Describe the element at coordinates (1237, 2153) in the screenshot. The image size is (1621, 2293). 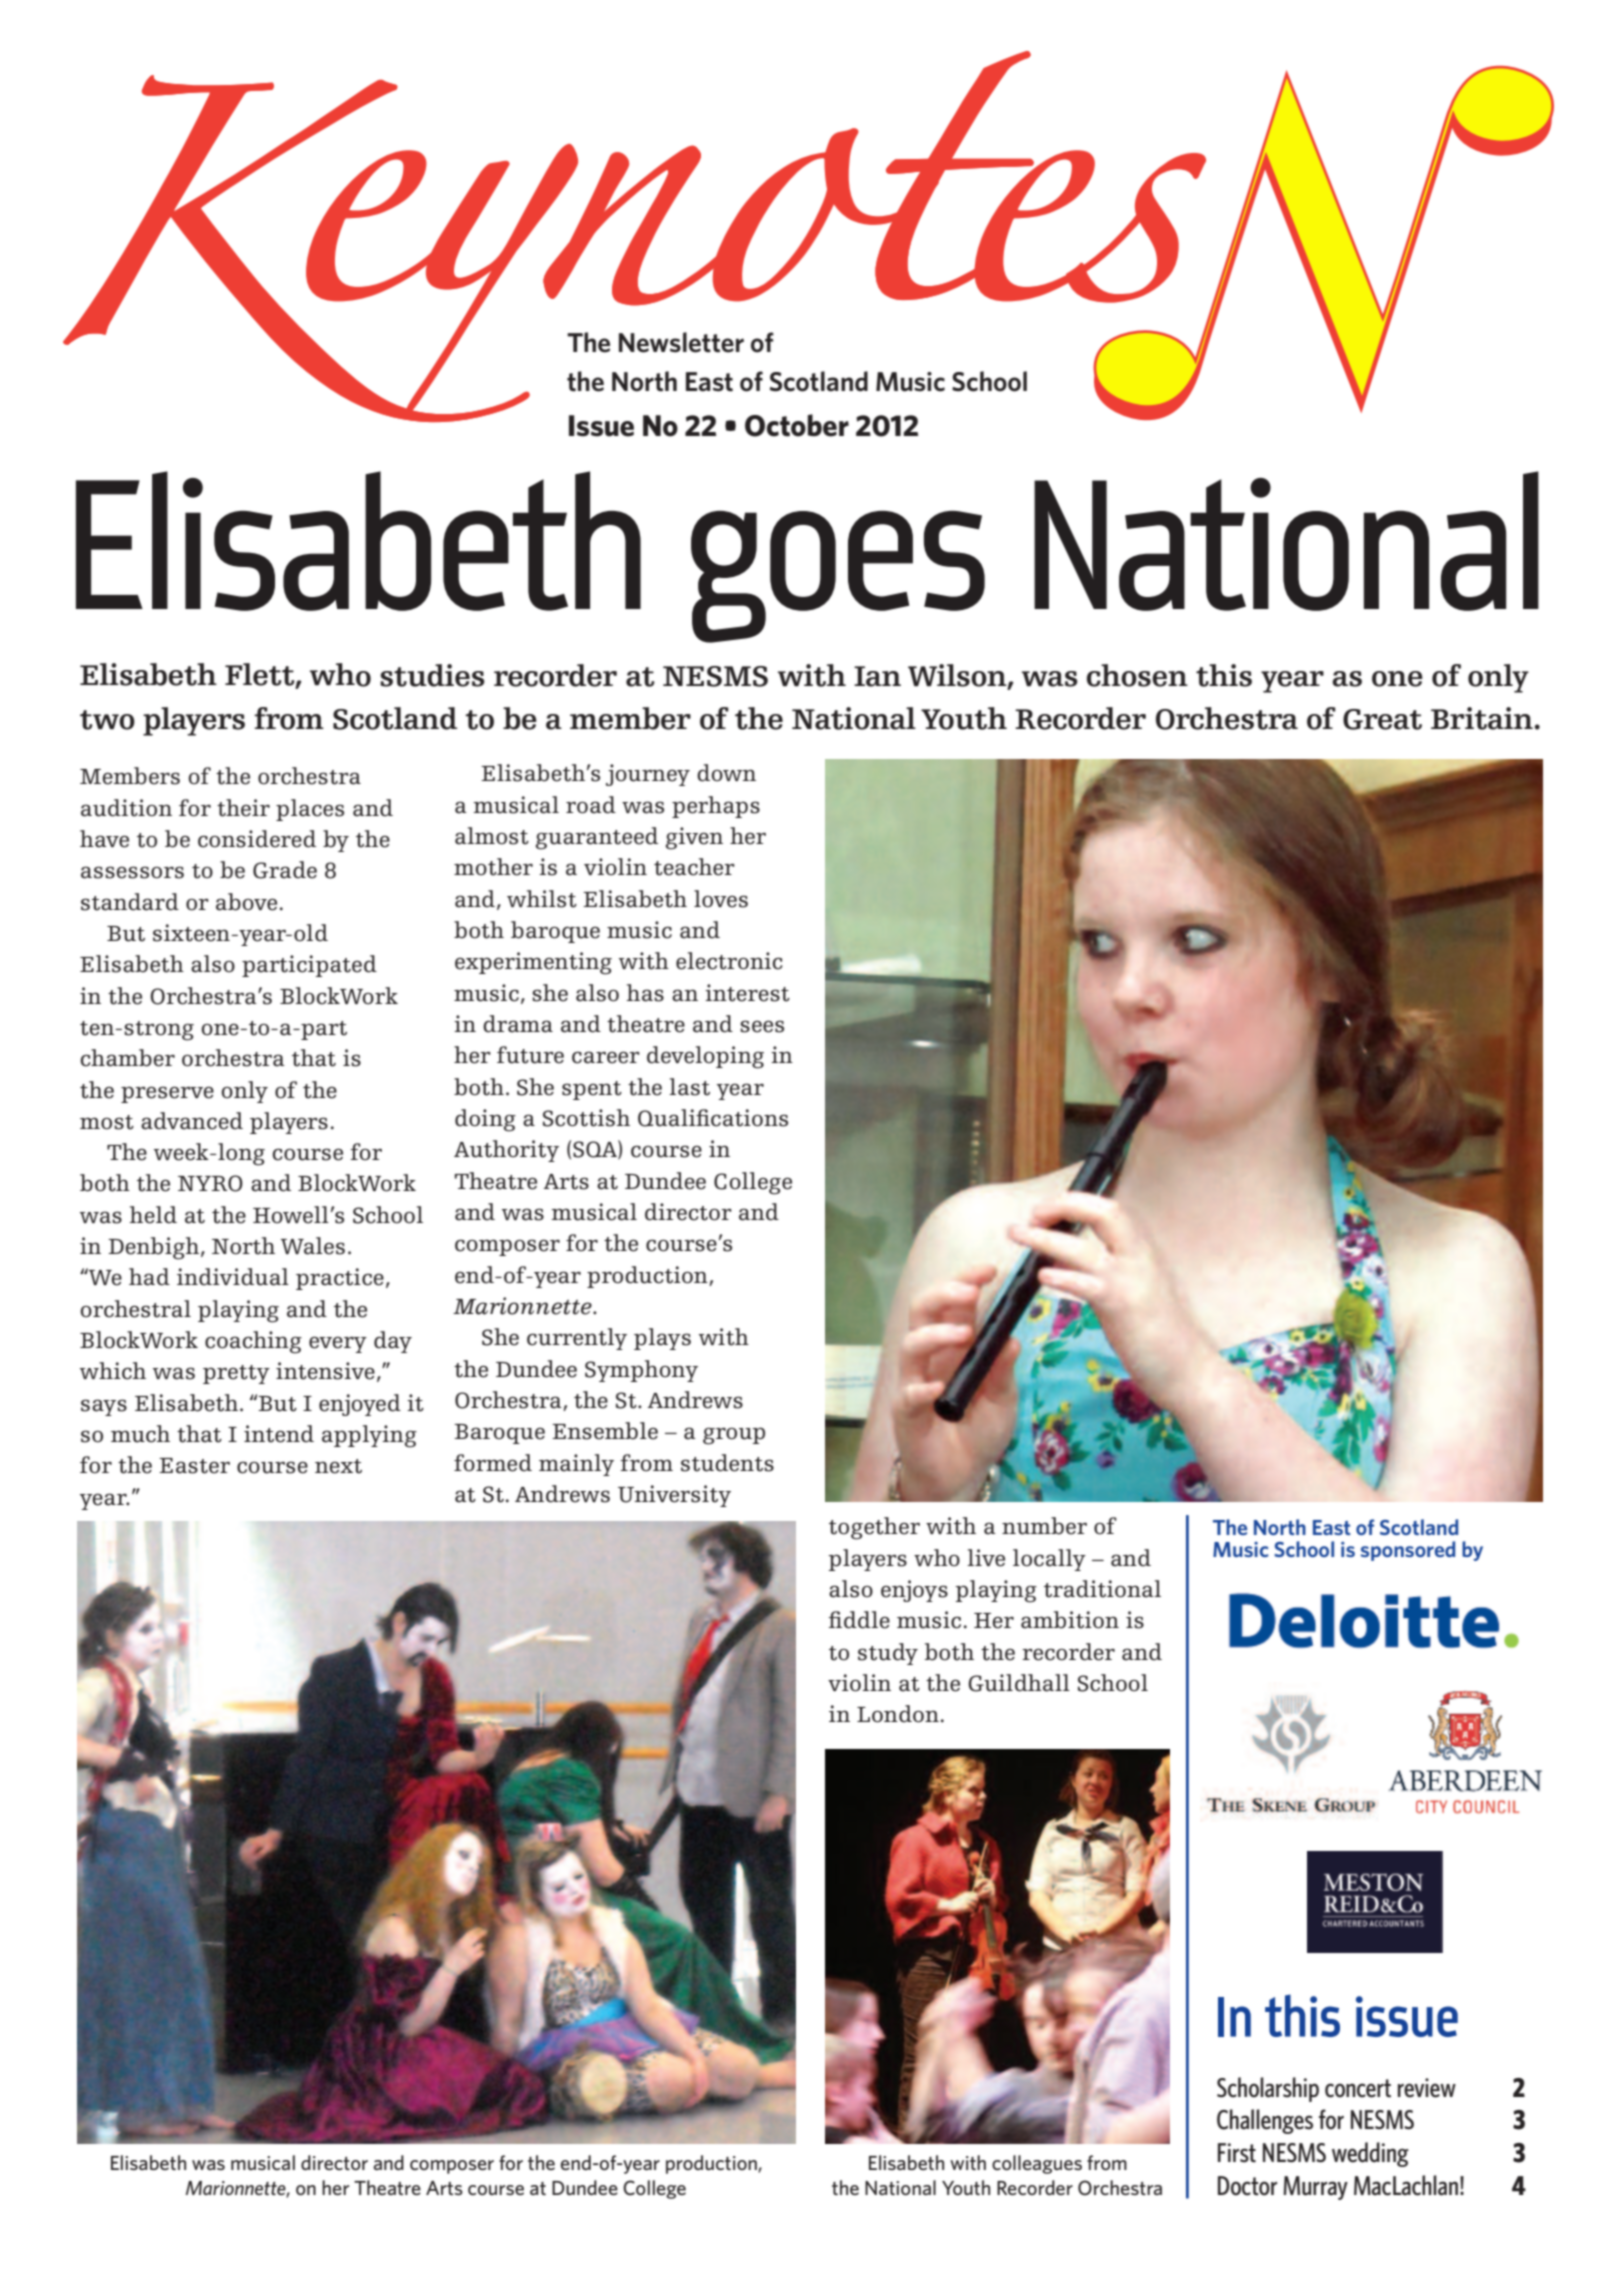
I see `First` at that location.
